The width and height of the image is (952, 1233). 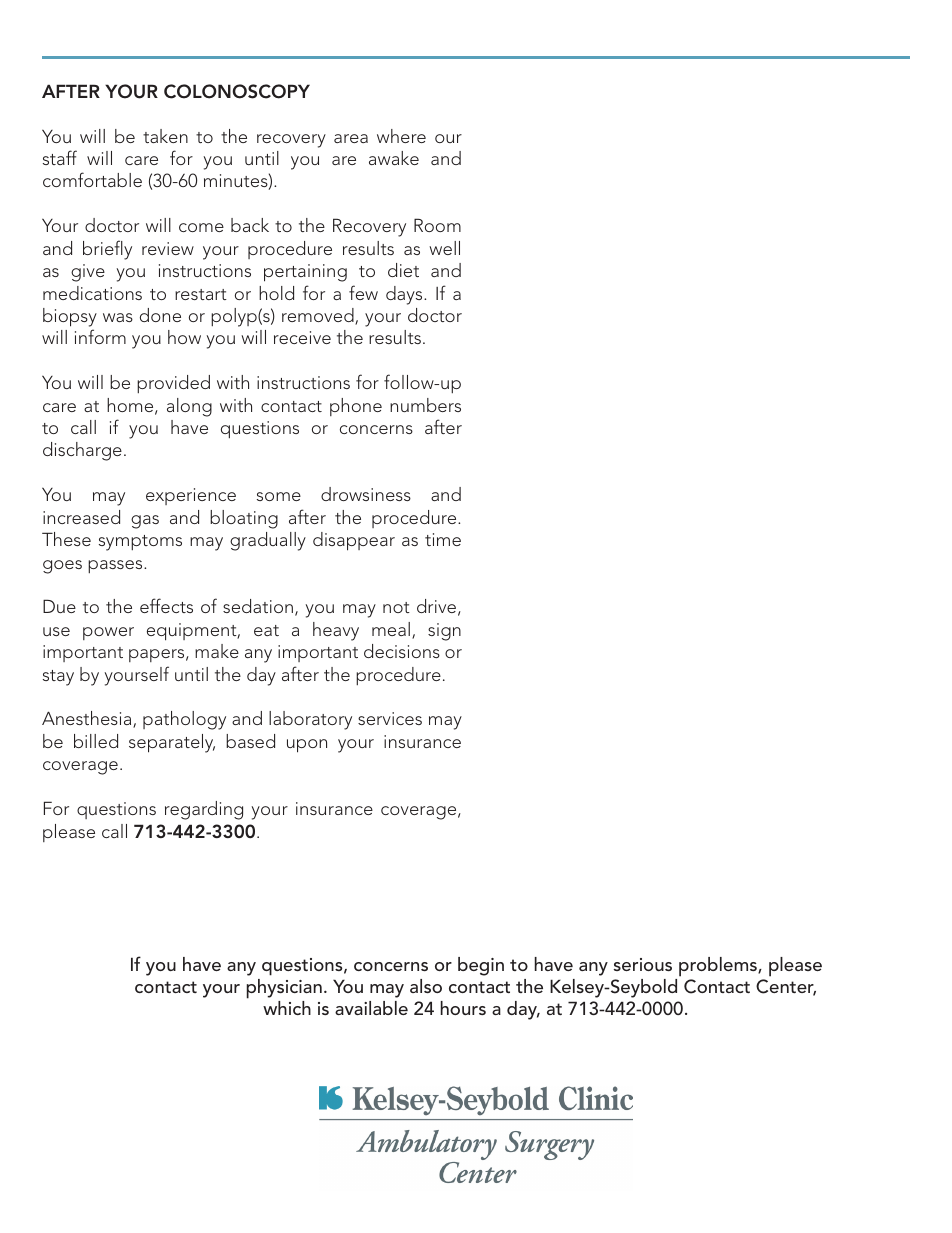 I want to click on Anesthesia, so click(x=88, y=719).
